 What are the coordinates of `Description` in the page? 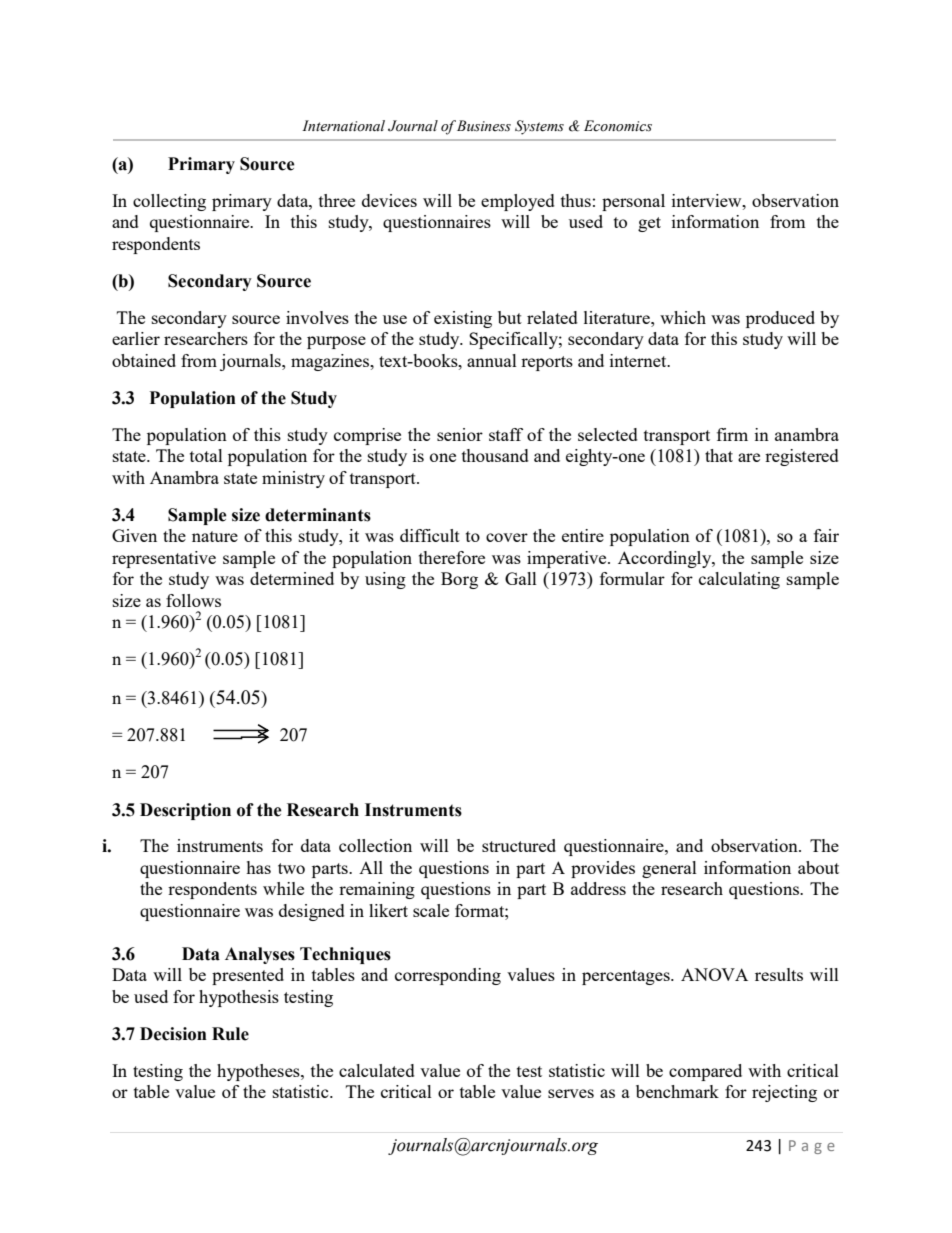 It's located at (185, 811).
